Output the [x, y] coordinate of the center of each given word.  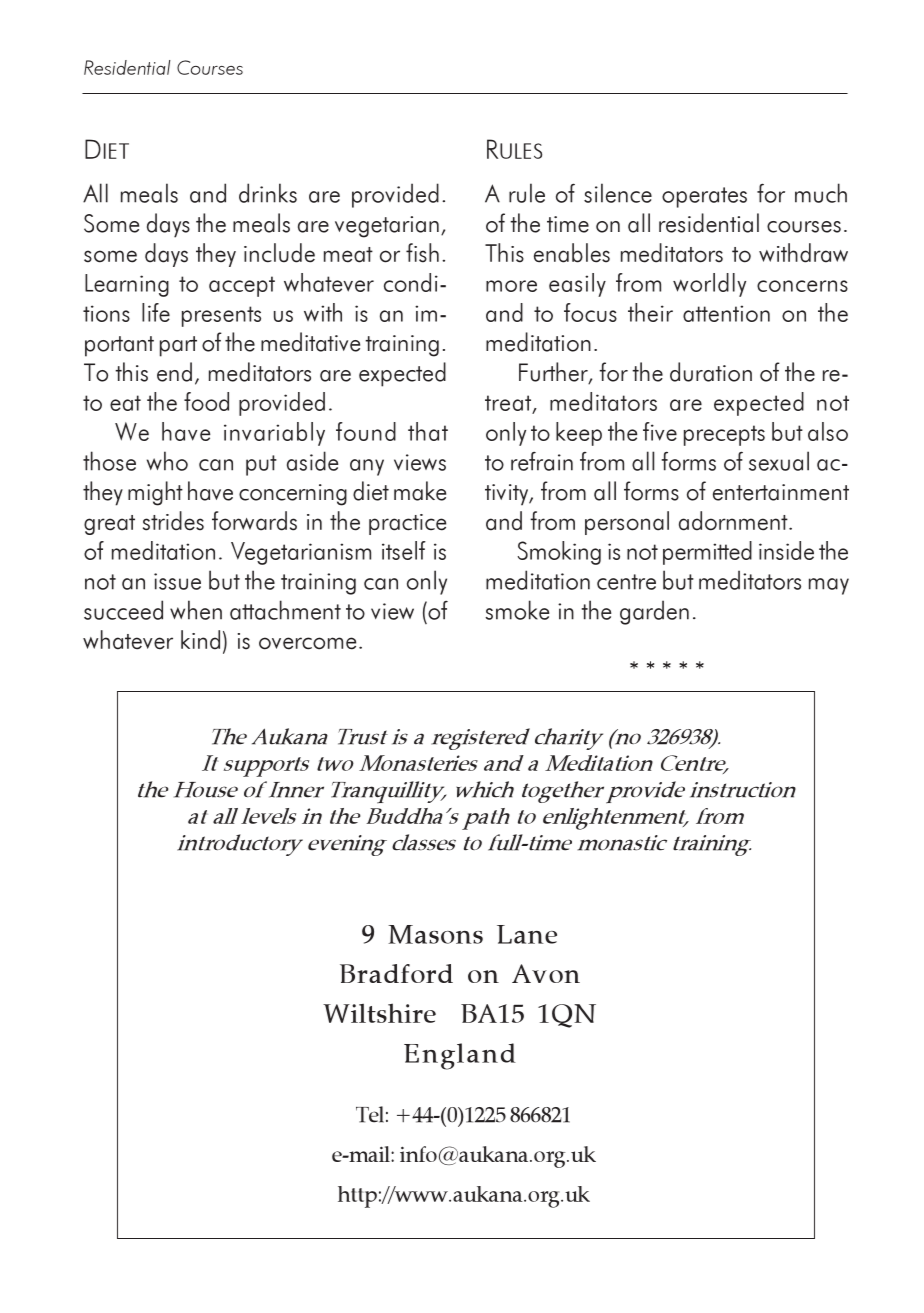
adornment [734, 521]
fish [422, 253]
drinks [268, 193]
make [420, 491]
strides [173, 521]
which [485, 789]
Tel [370, 1114]
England [460, 1056]
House [206, 790]
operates [704, 197]
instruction [743, 790]
